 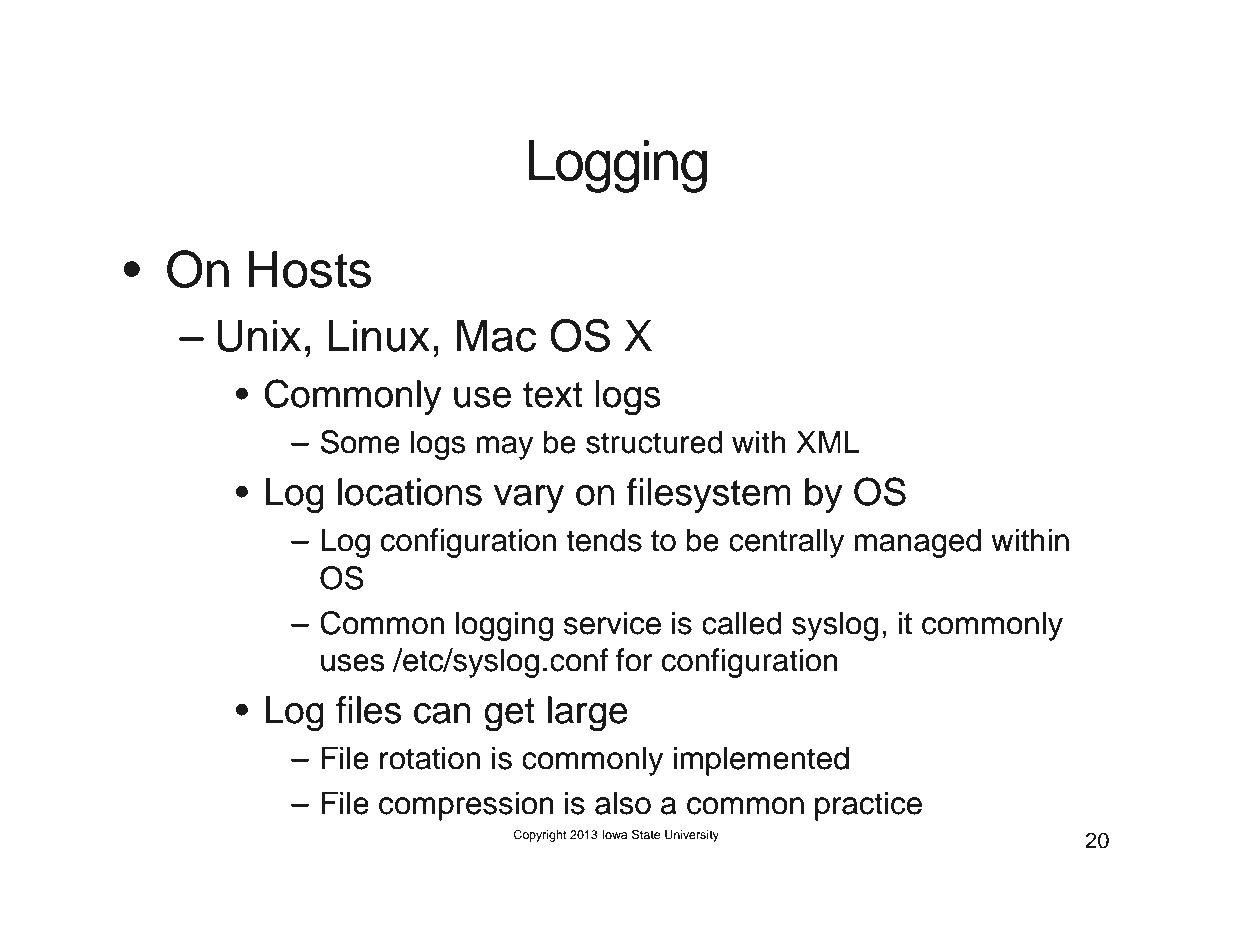 I want to click on locations, so click(x=410, y=492).
